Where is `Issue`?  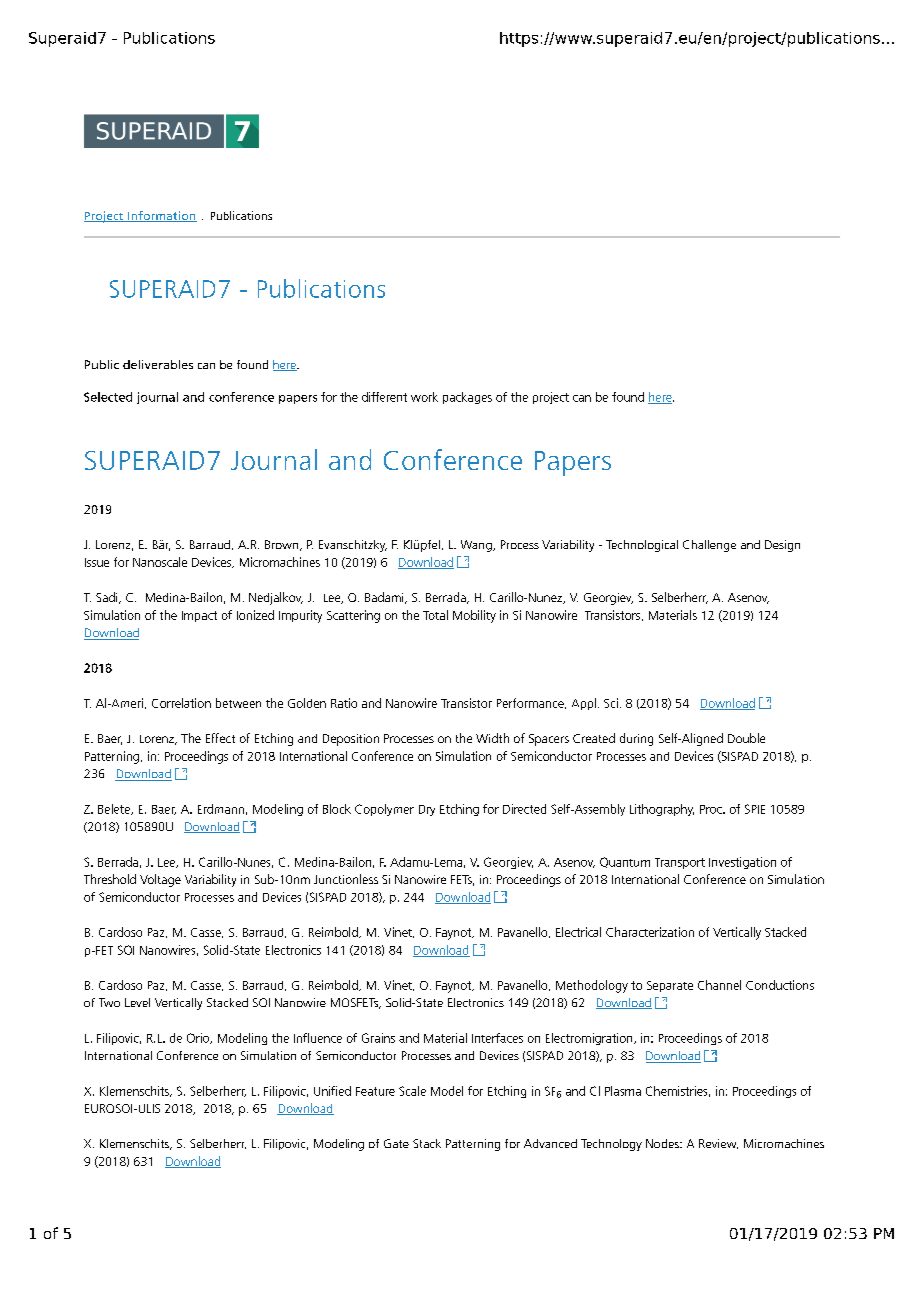 Issue is located at coordinates (97, 562).
